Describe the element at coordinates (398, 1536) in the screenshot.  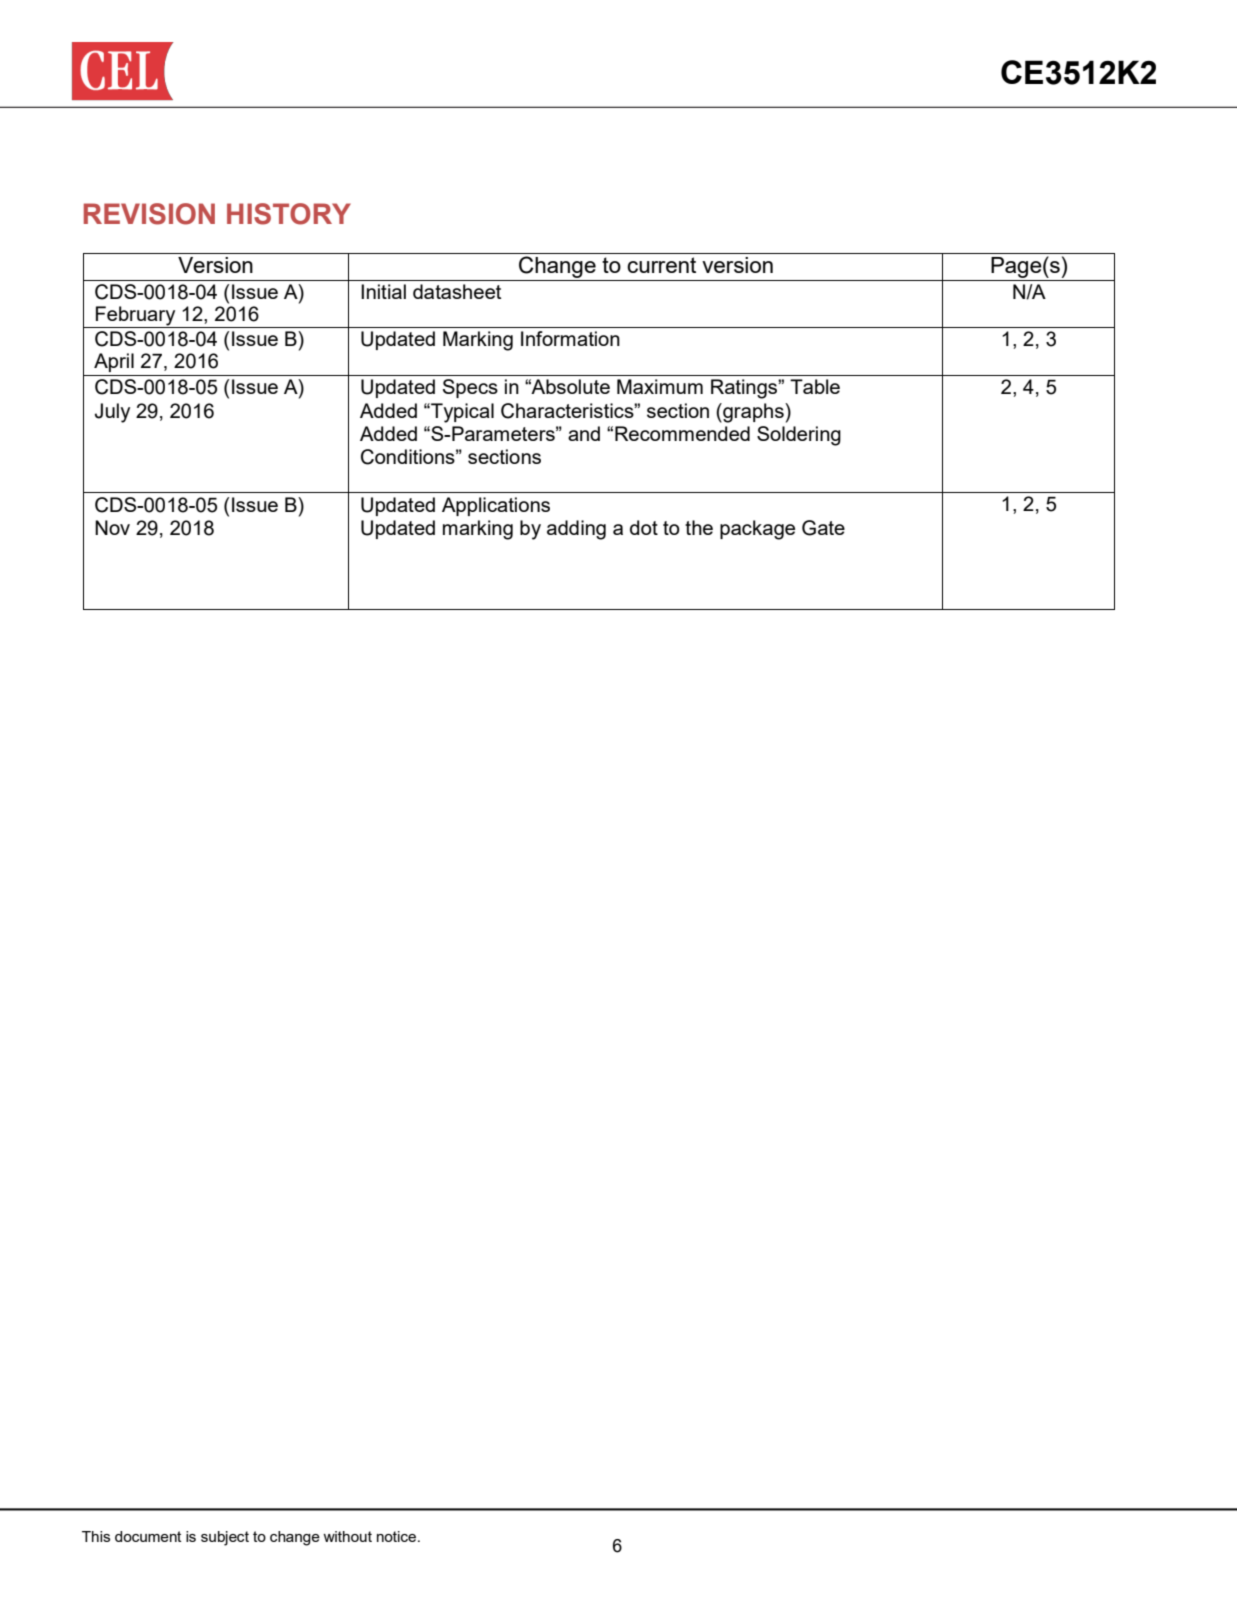
I see `notice` at that location.
